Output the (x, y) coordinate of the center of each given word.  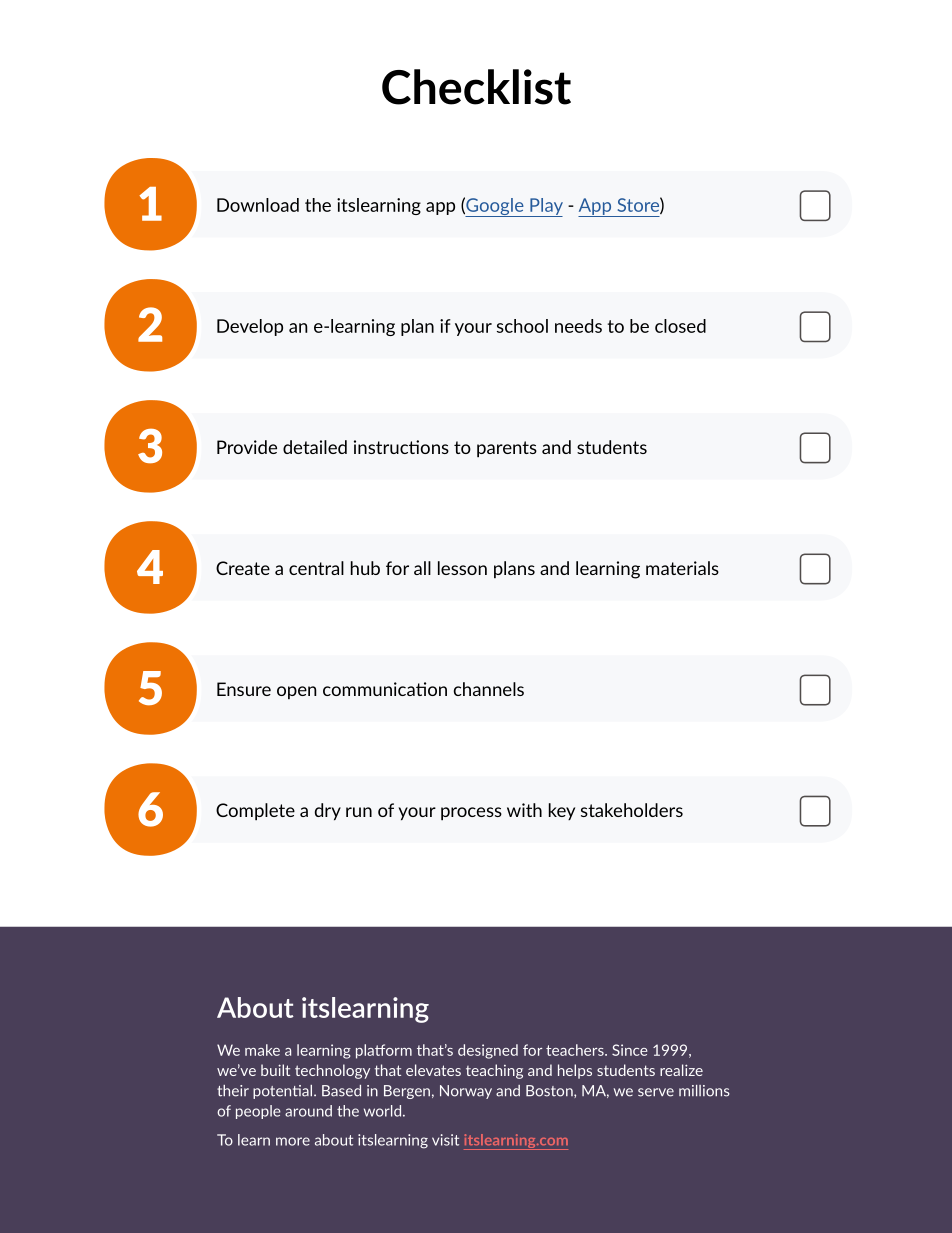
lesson (462, 568)
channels (488, 689)
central (316, 568)
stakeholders (632, 810)
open (297, 692)
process (471, 814)
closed (680, 326)
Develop (250, 327)
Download (258, 205)
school (522, 326)
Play (545, 207)
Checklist (476, 87)
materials (682, 568)
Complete (255, 812)
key (562, 811)
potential (284, 1092)
